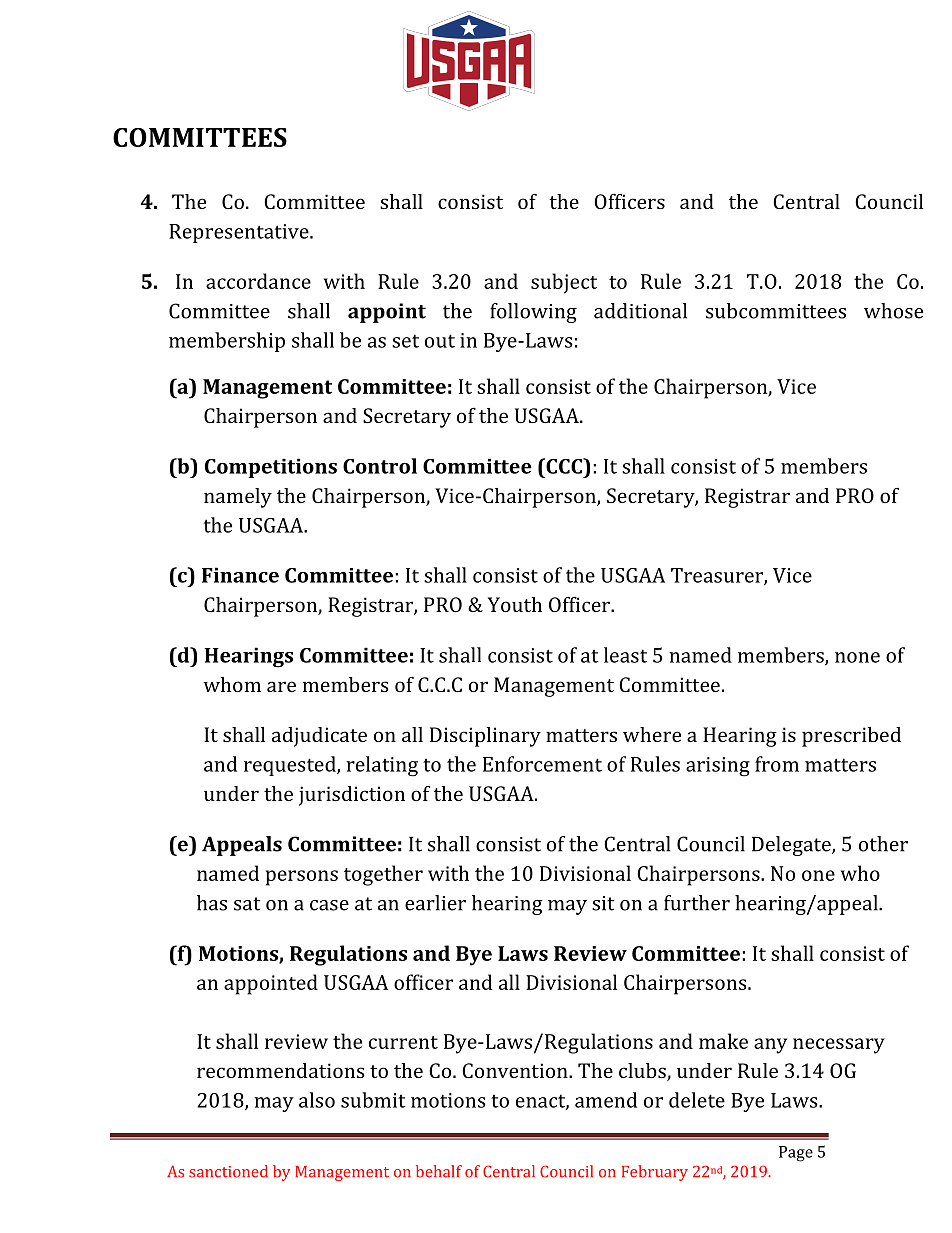  I want to click on CCC, so click(564, 466).
